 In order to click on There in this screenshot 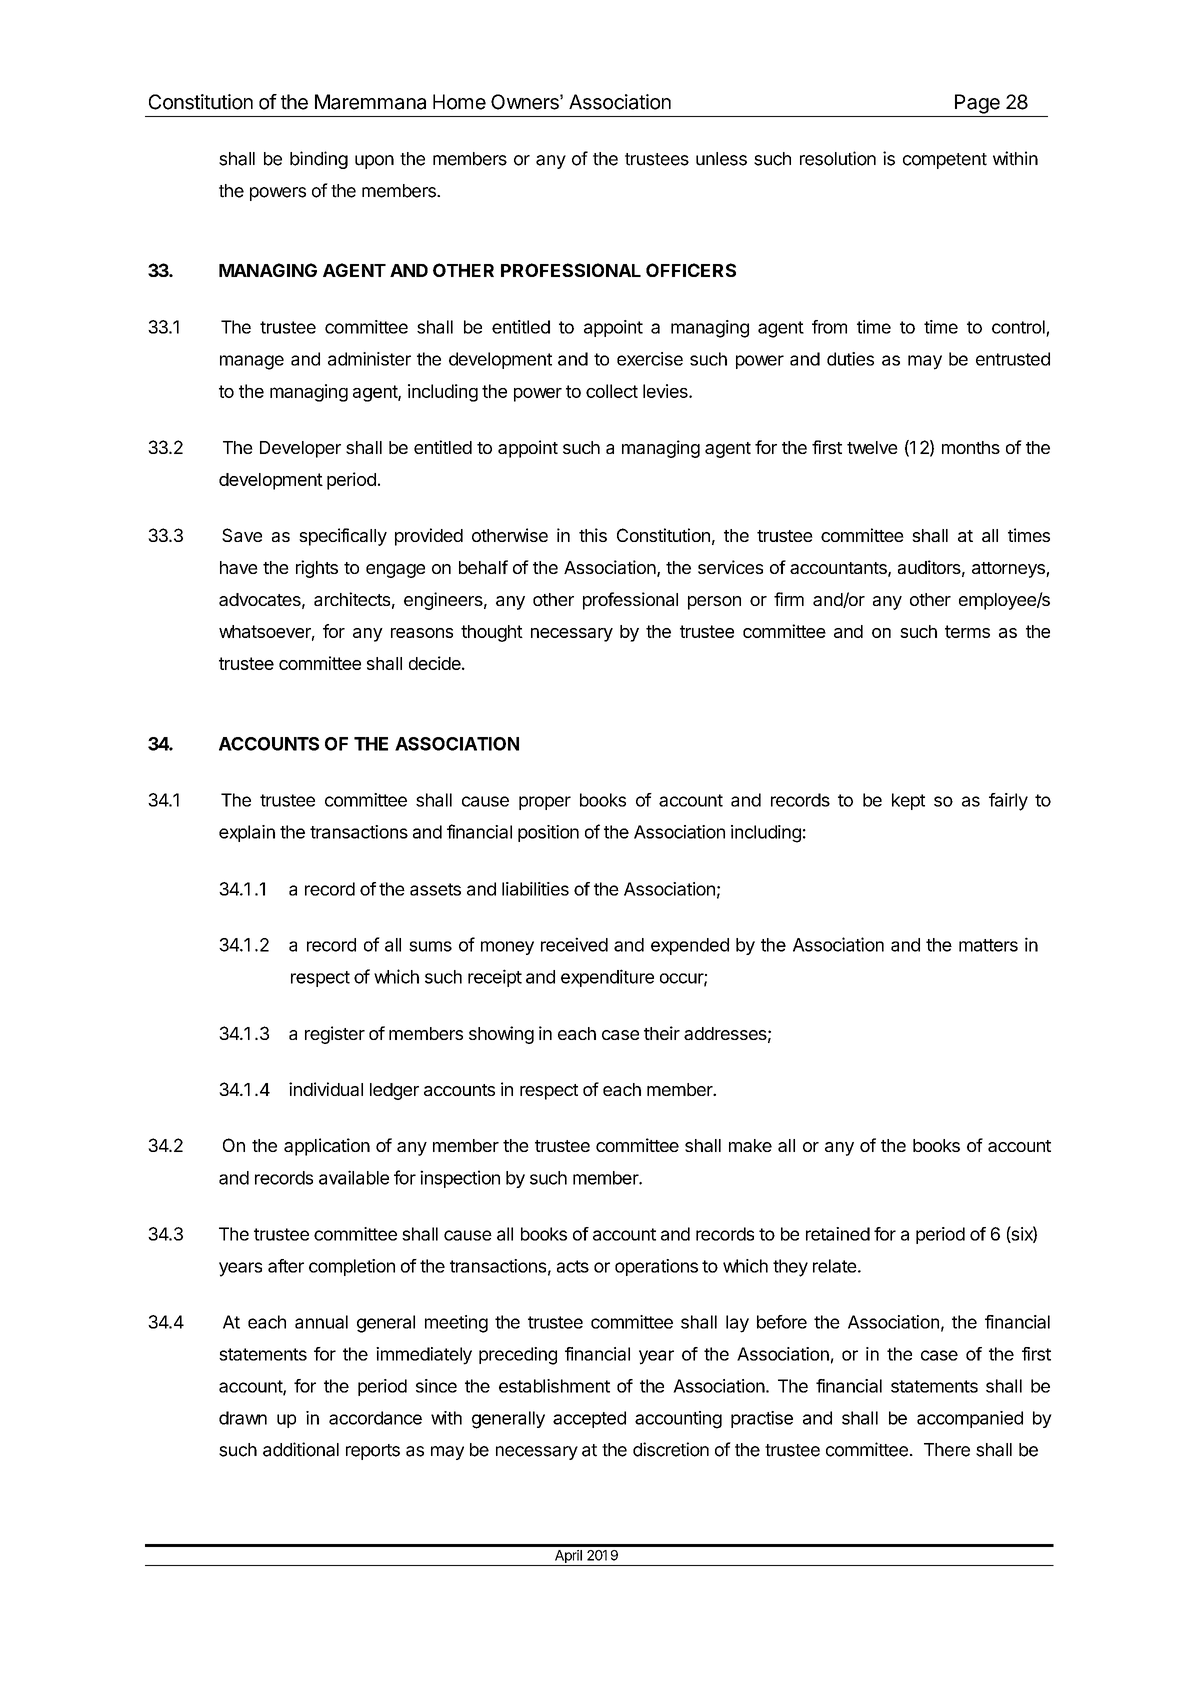, I will do `click(947, 1450)`.
